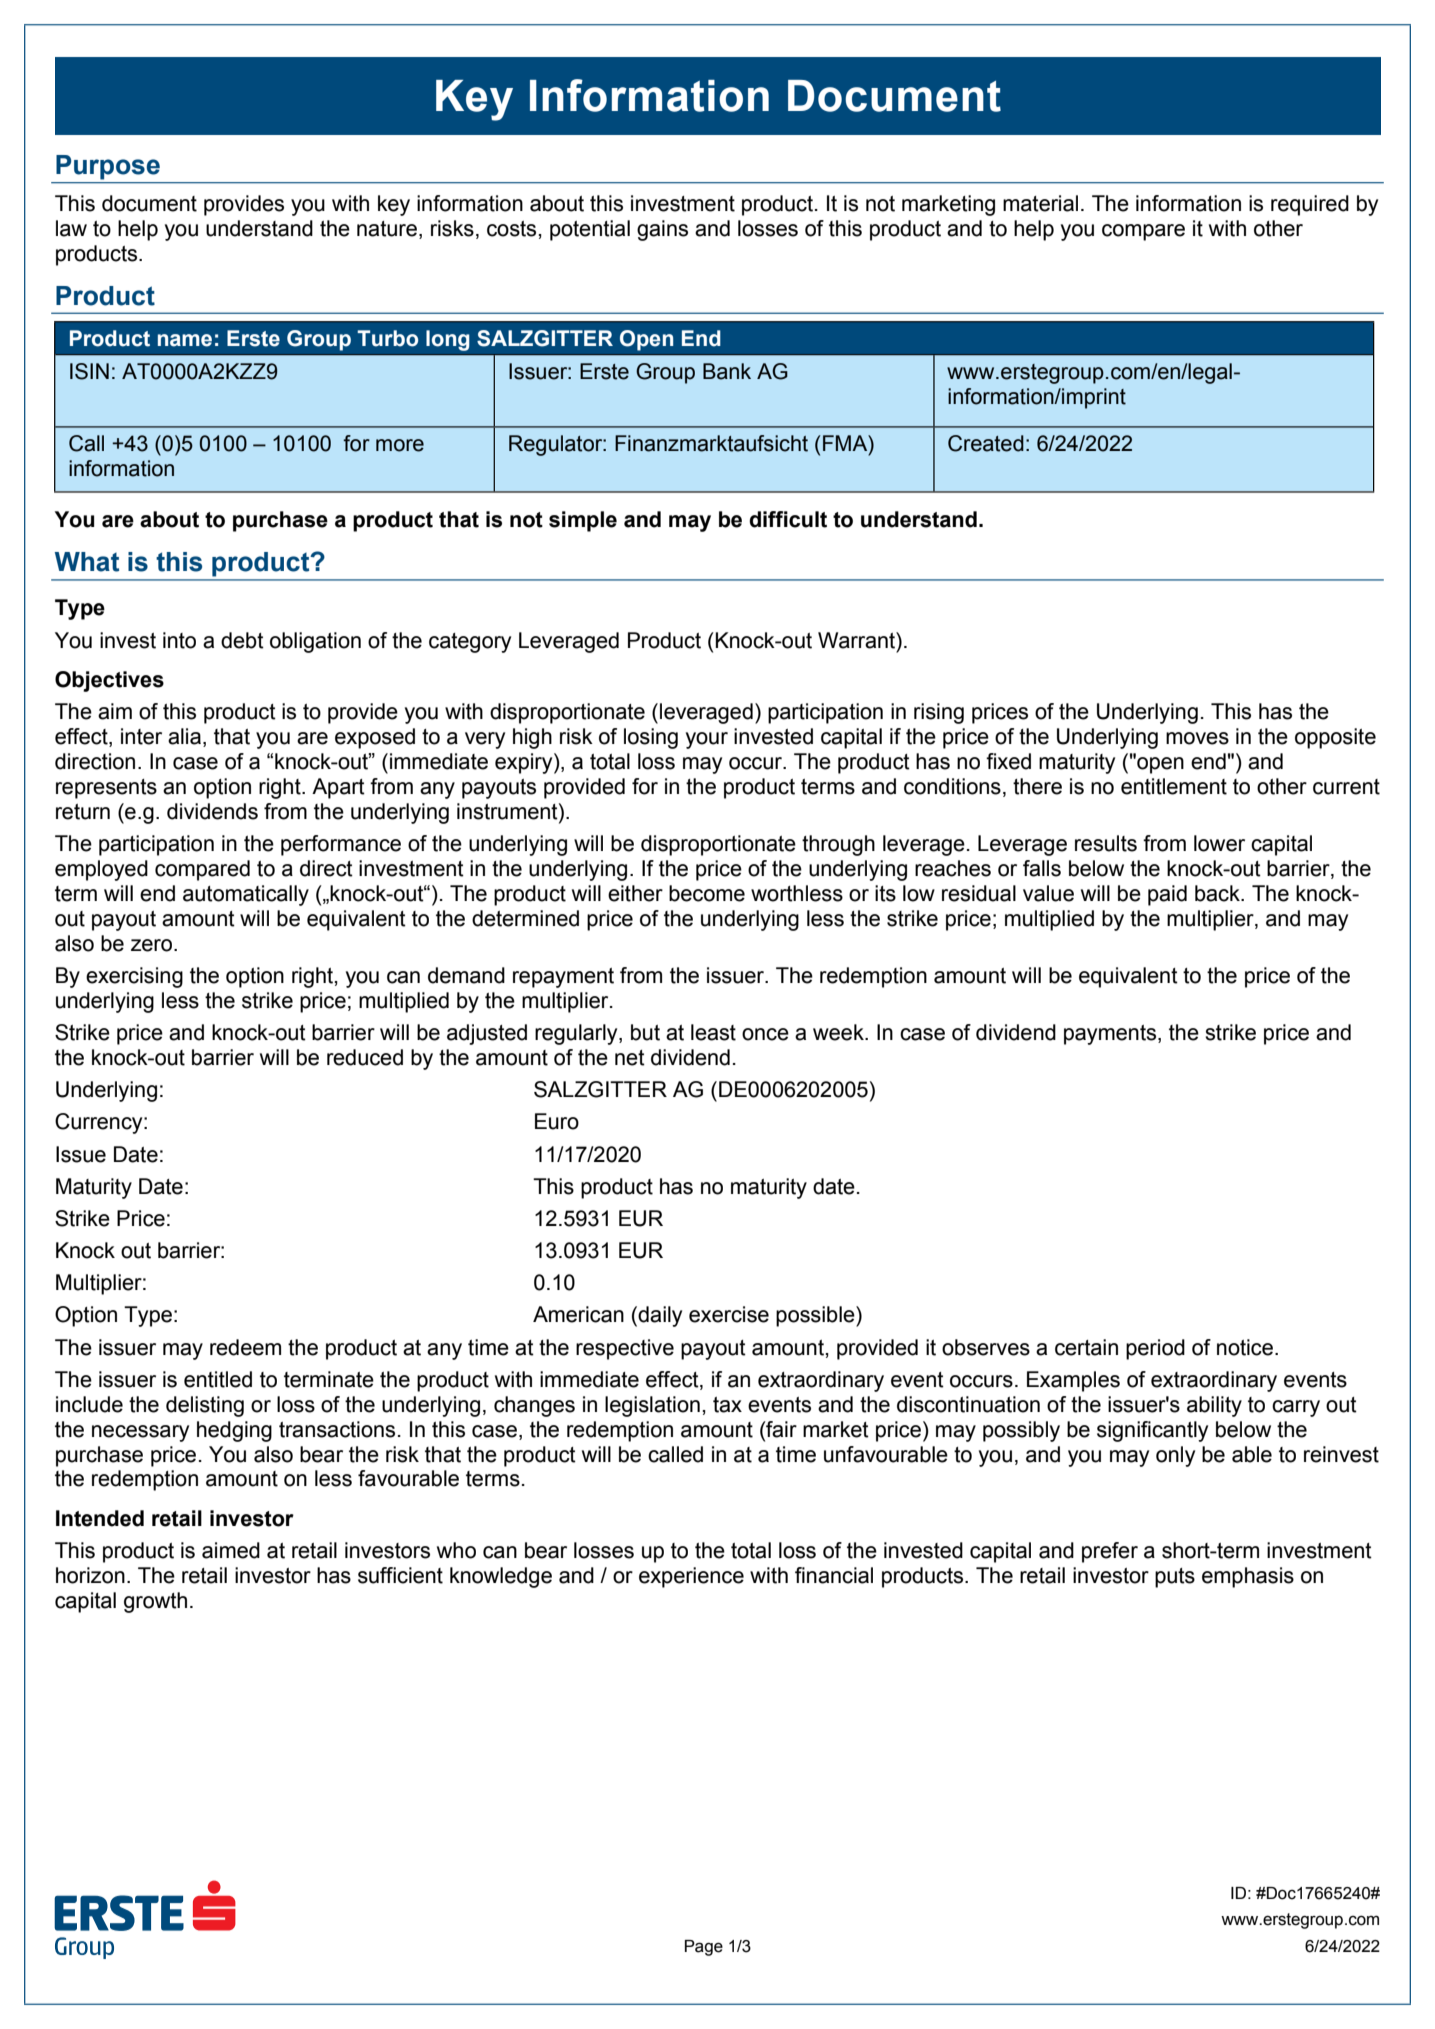  What do you see at coordinates (704, 1948) in the screenshot?
I see `Page` at bounding box center [704, 1948].
